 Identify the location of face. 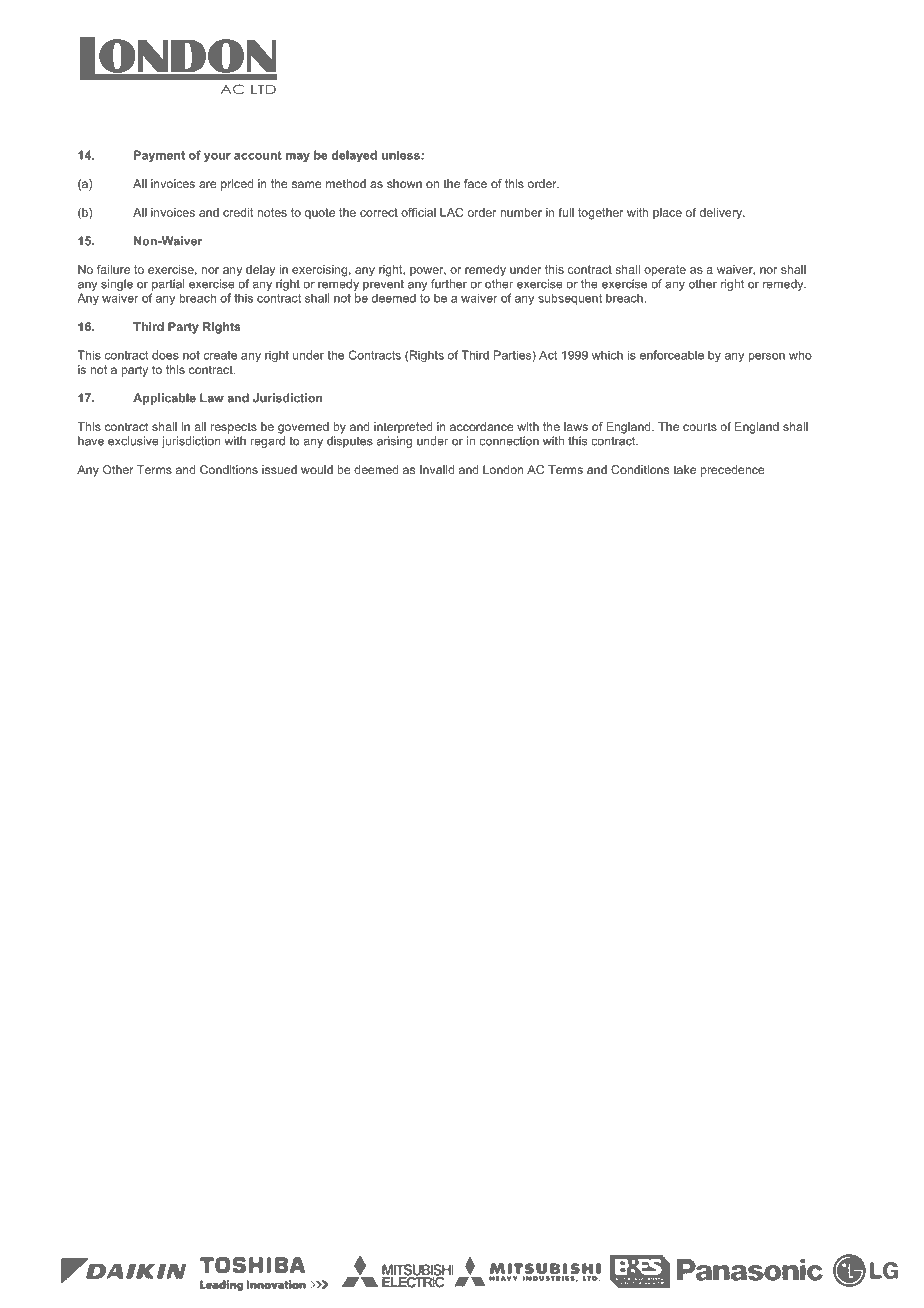
(475, 183).
